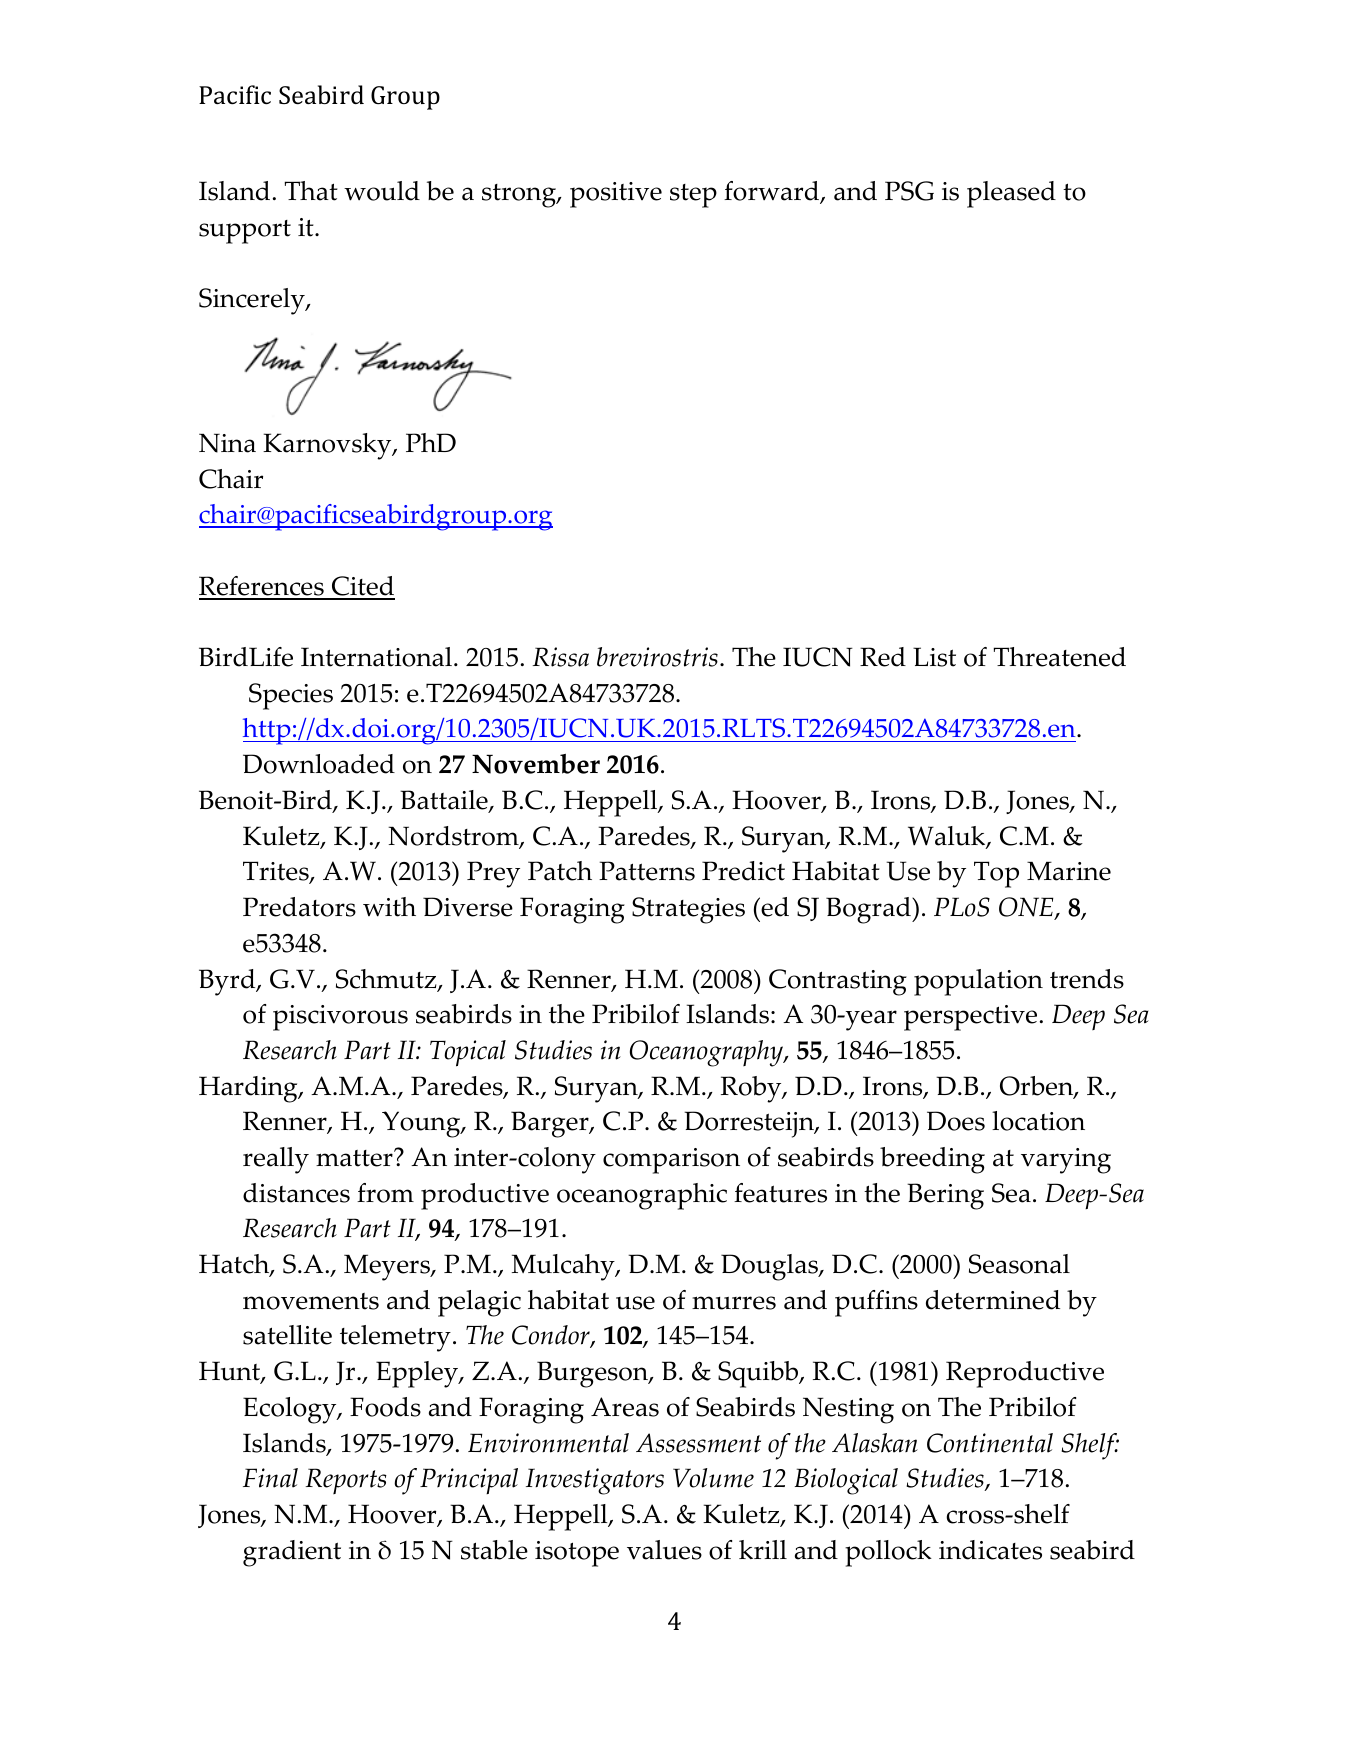 The image size is (1350, 1747). What do you see at coordinates (1011, 194) in the document?
I see `pleased` at bounding box center [1011, 194].
